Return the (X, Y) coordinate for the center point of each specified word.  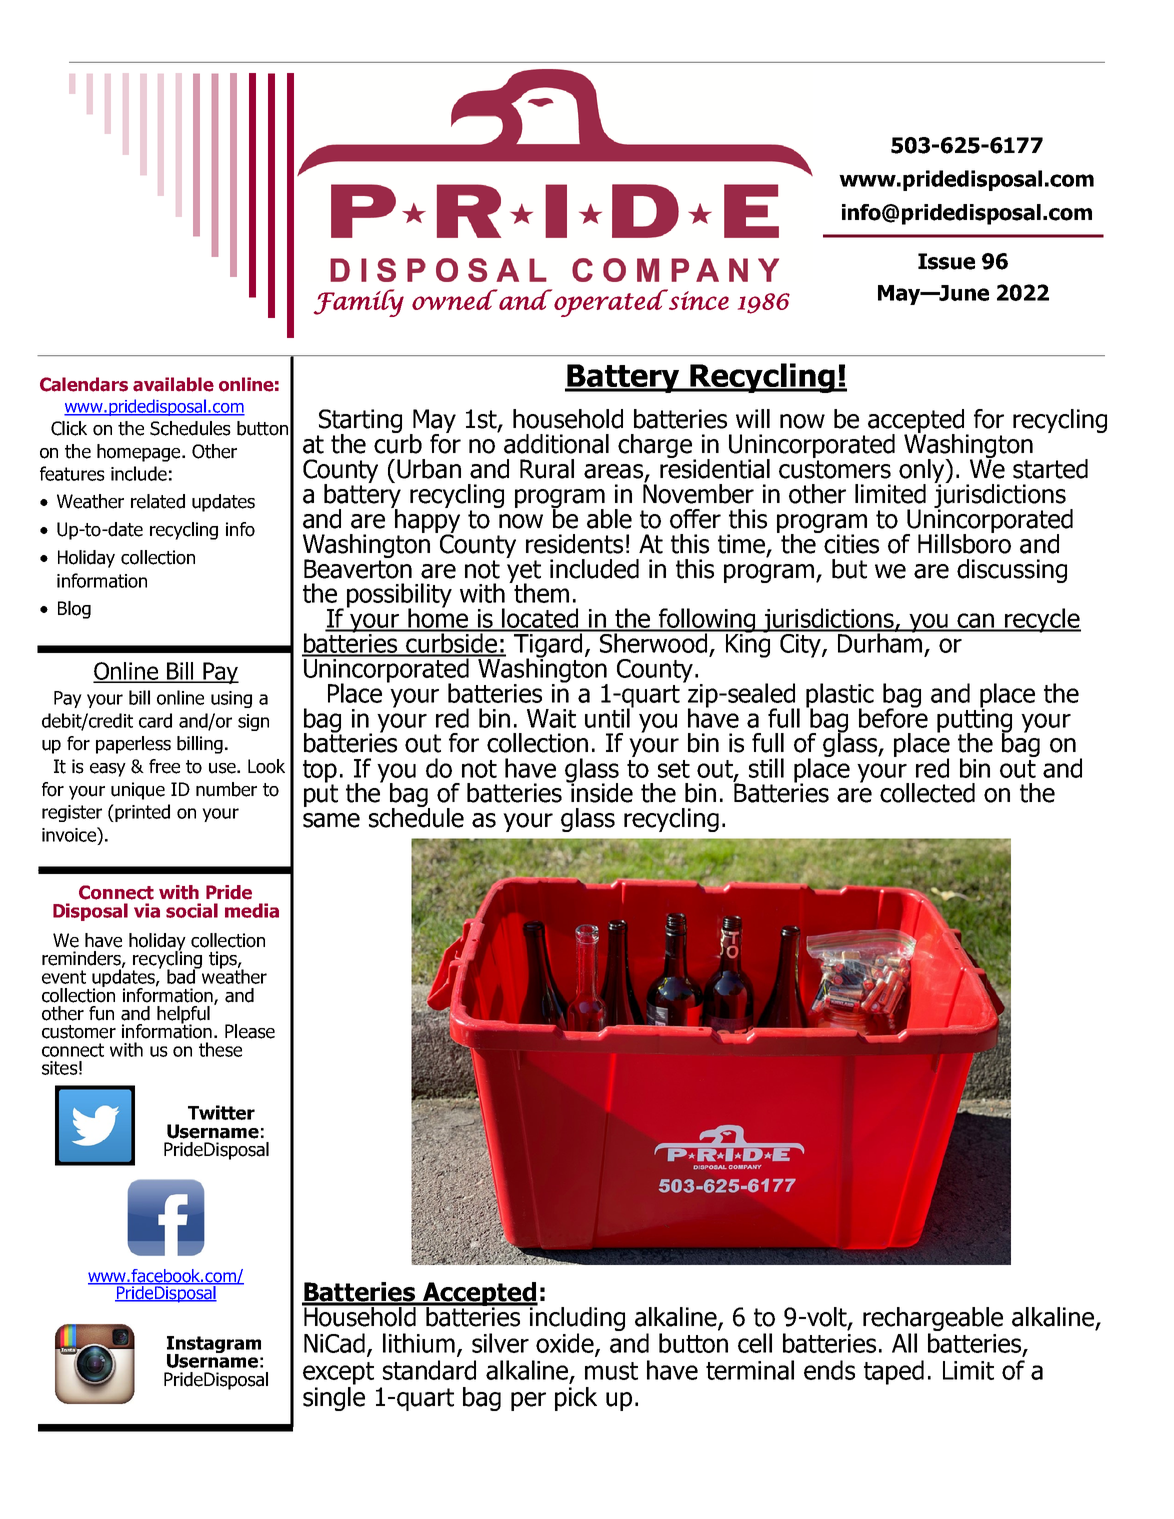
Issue (946, 261)
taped (894, 1372)
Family (359, 303)
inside (601, 792)
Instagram (214, 1346)
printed (141, 813)
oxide (566, 1344)
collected (927, 793)
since (697, 299)
